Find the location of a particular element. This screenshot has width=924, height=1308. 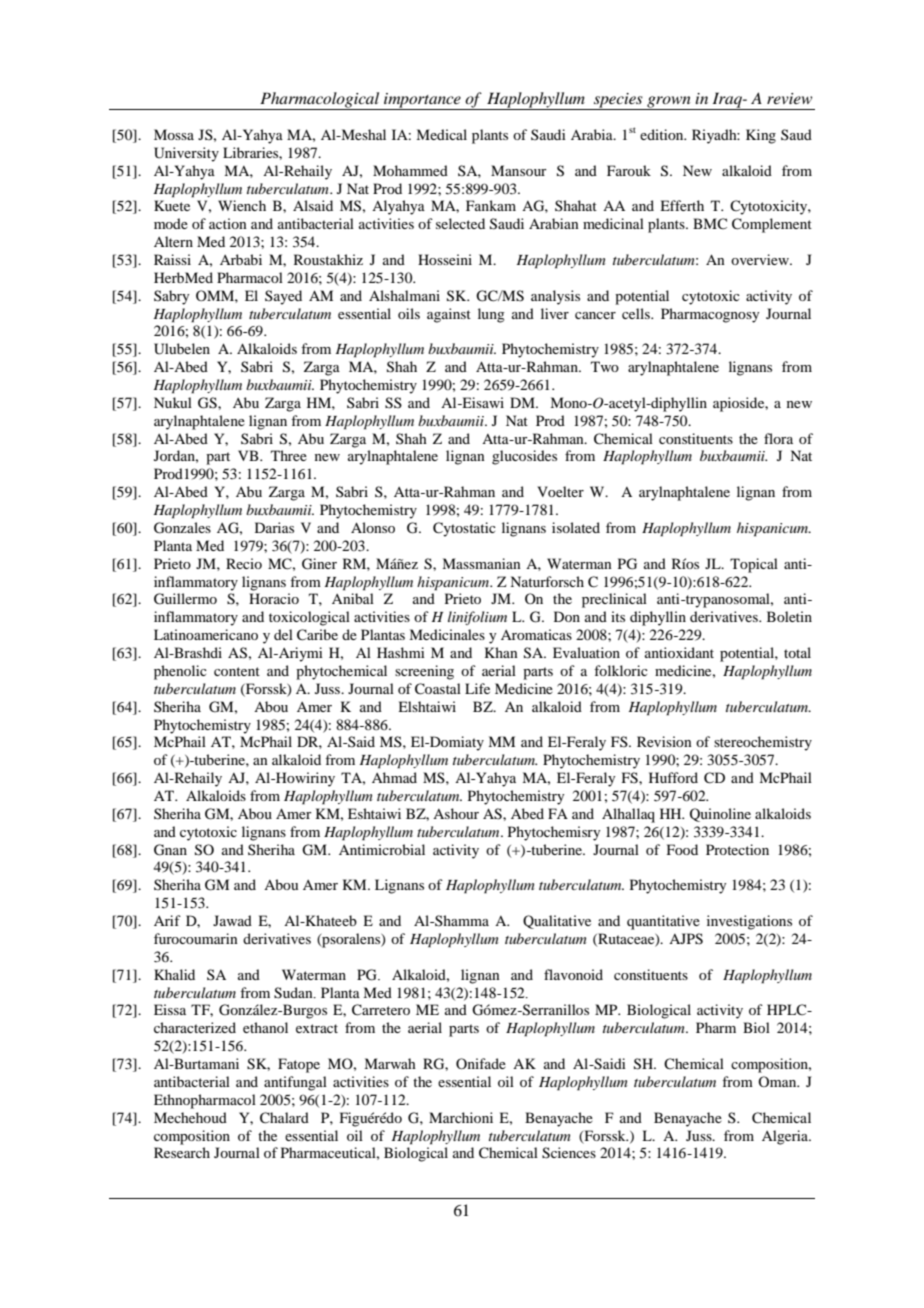

Jawad is located at coordinates (232, 920).
